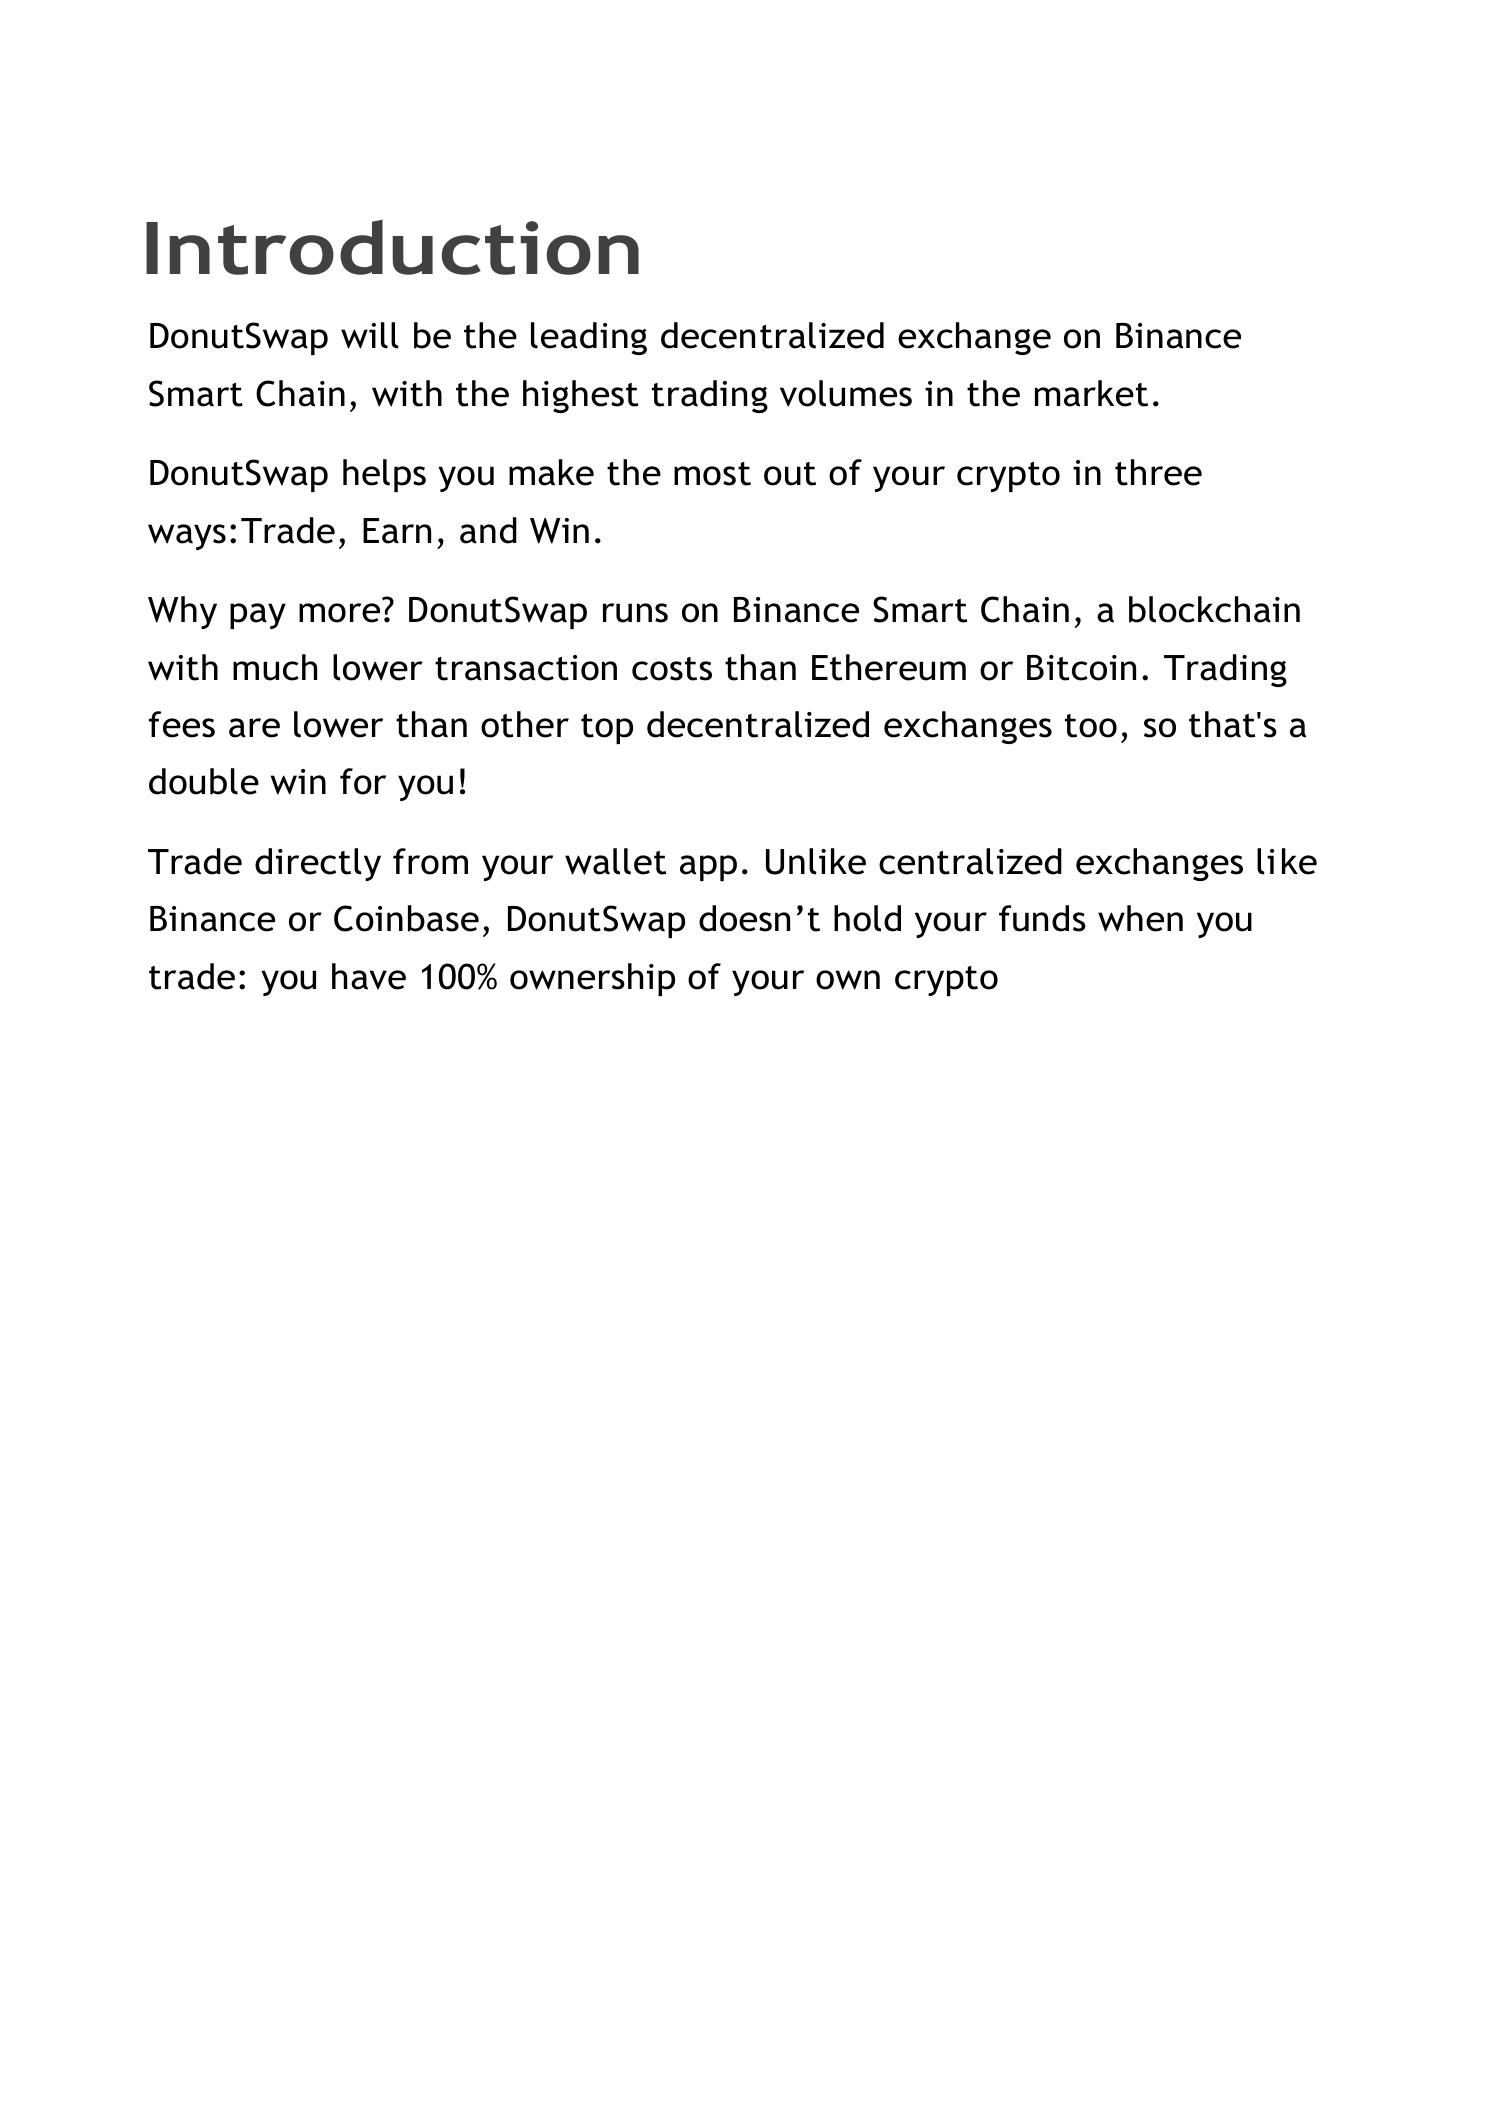  What do you see at coordinates (635, 613) in the screenshot?
I see `runs` at bounding box center [635, 613].
